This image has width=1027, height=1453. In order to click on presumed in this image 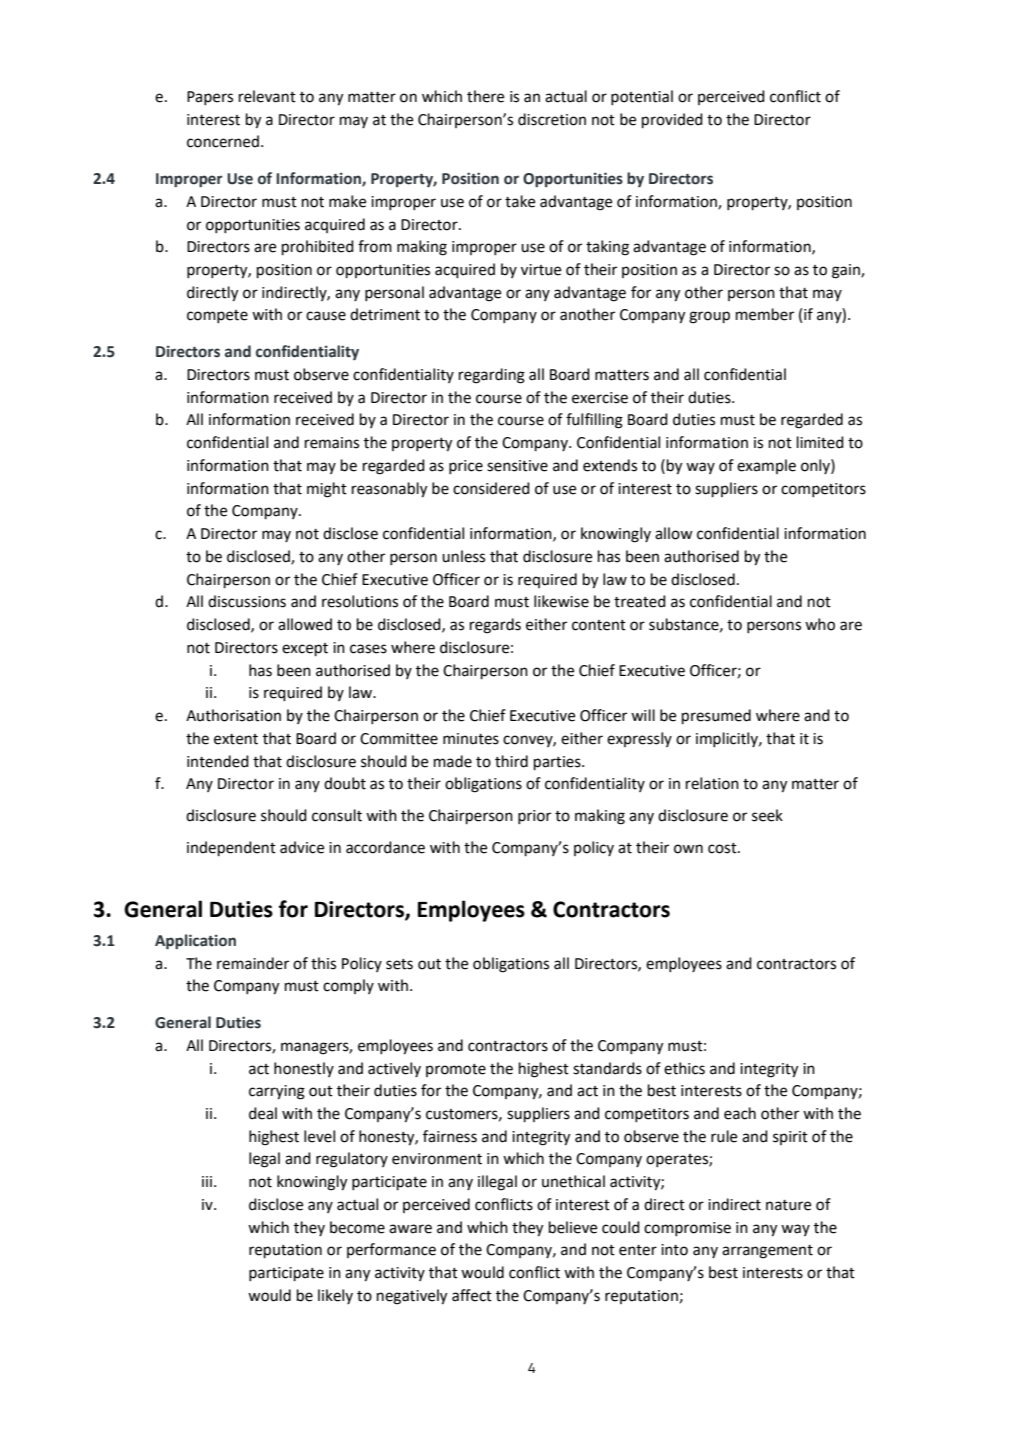, I will do `click(716, 717)`.
